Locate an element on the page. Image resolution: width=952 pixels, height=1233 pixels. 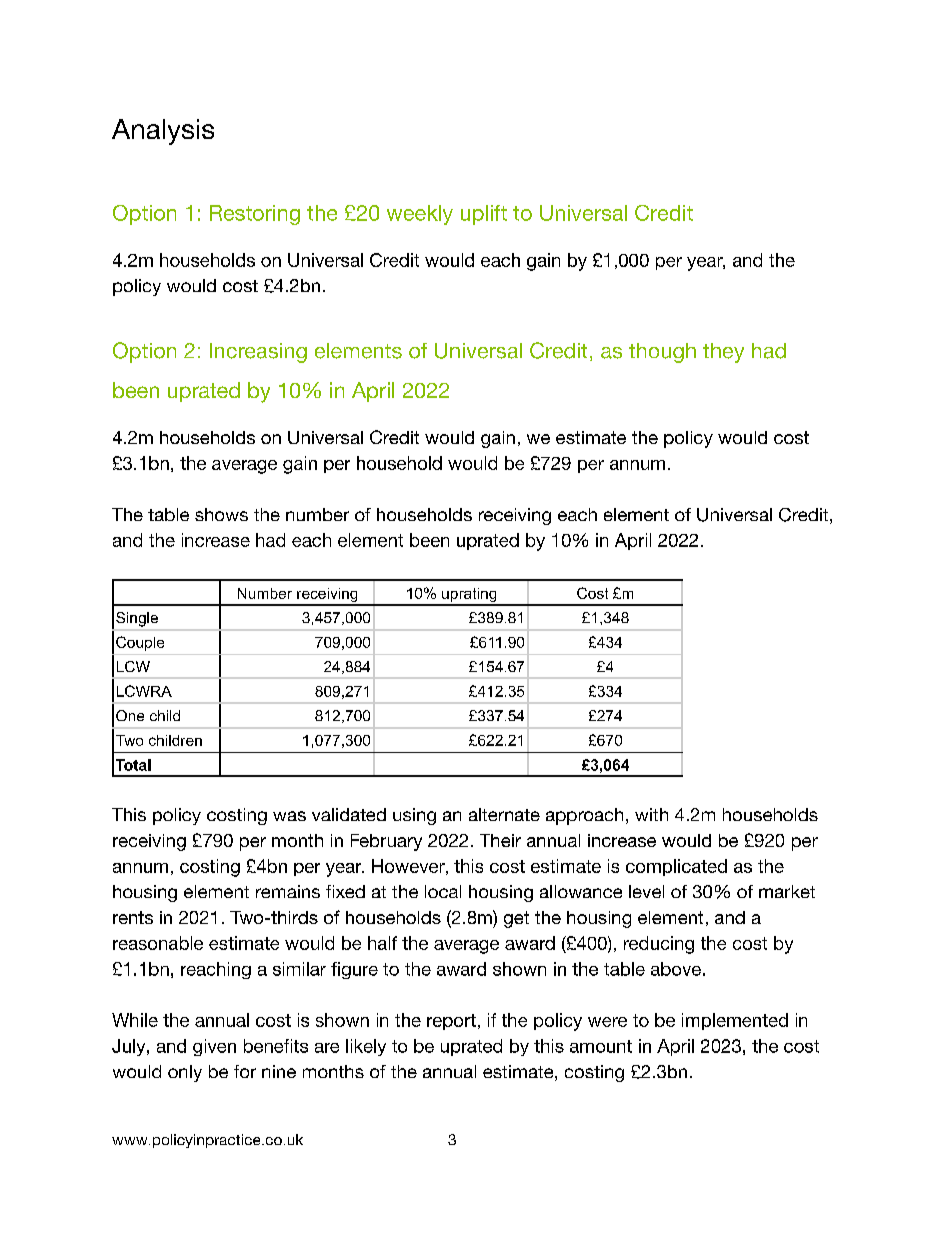
implemented is located at coordinates (735, 1021).
